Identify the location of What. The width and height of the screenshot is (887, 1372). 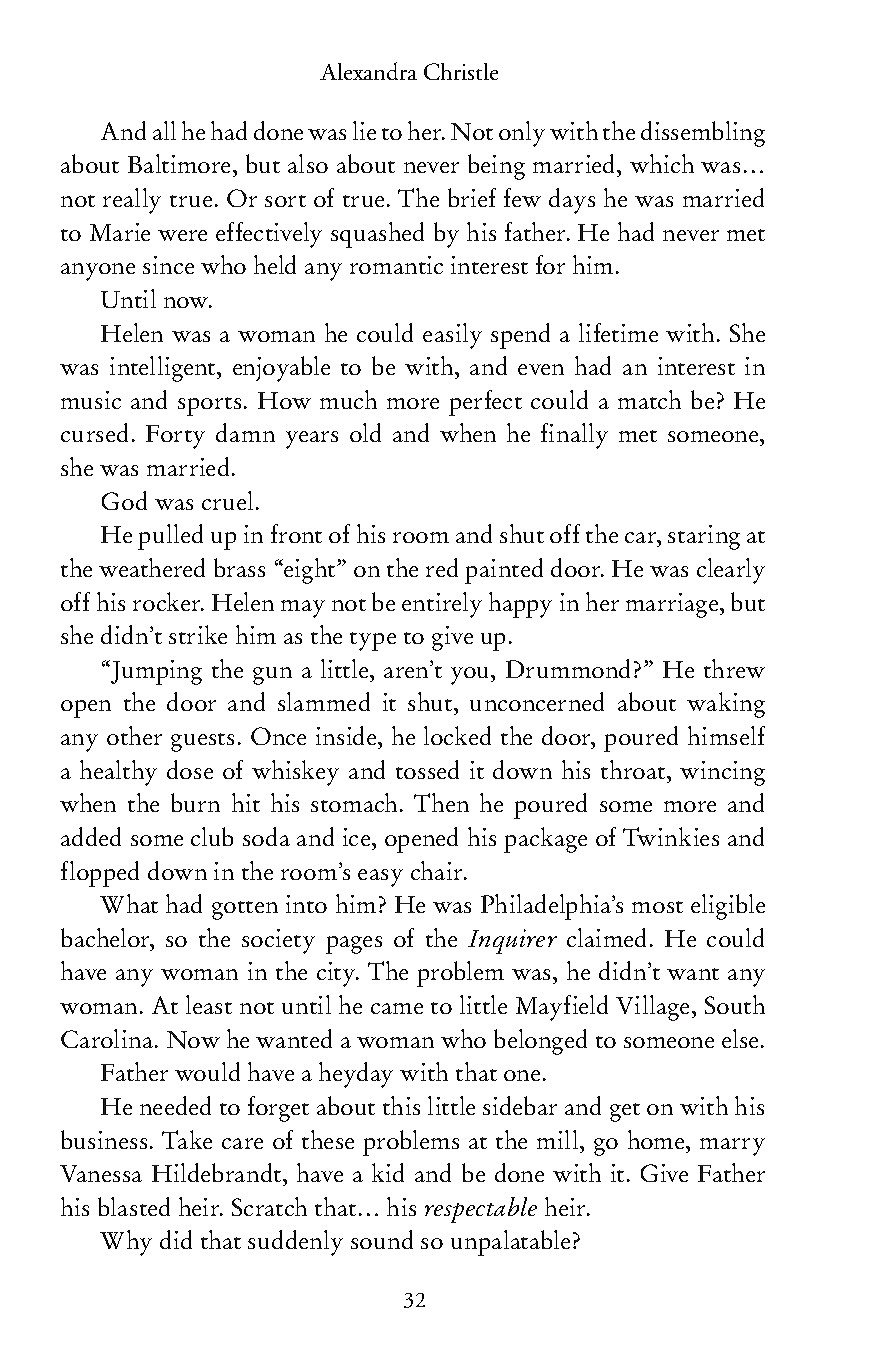
(129, 903).
